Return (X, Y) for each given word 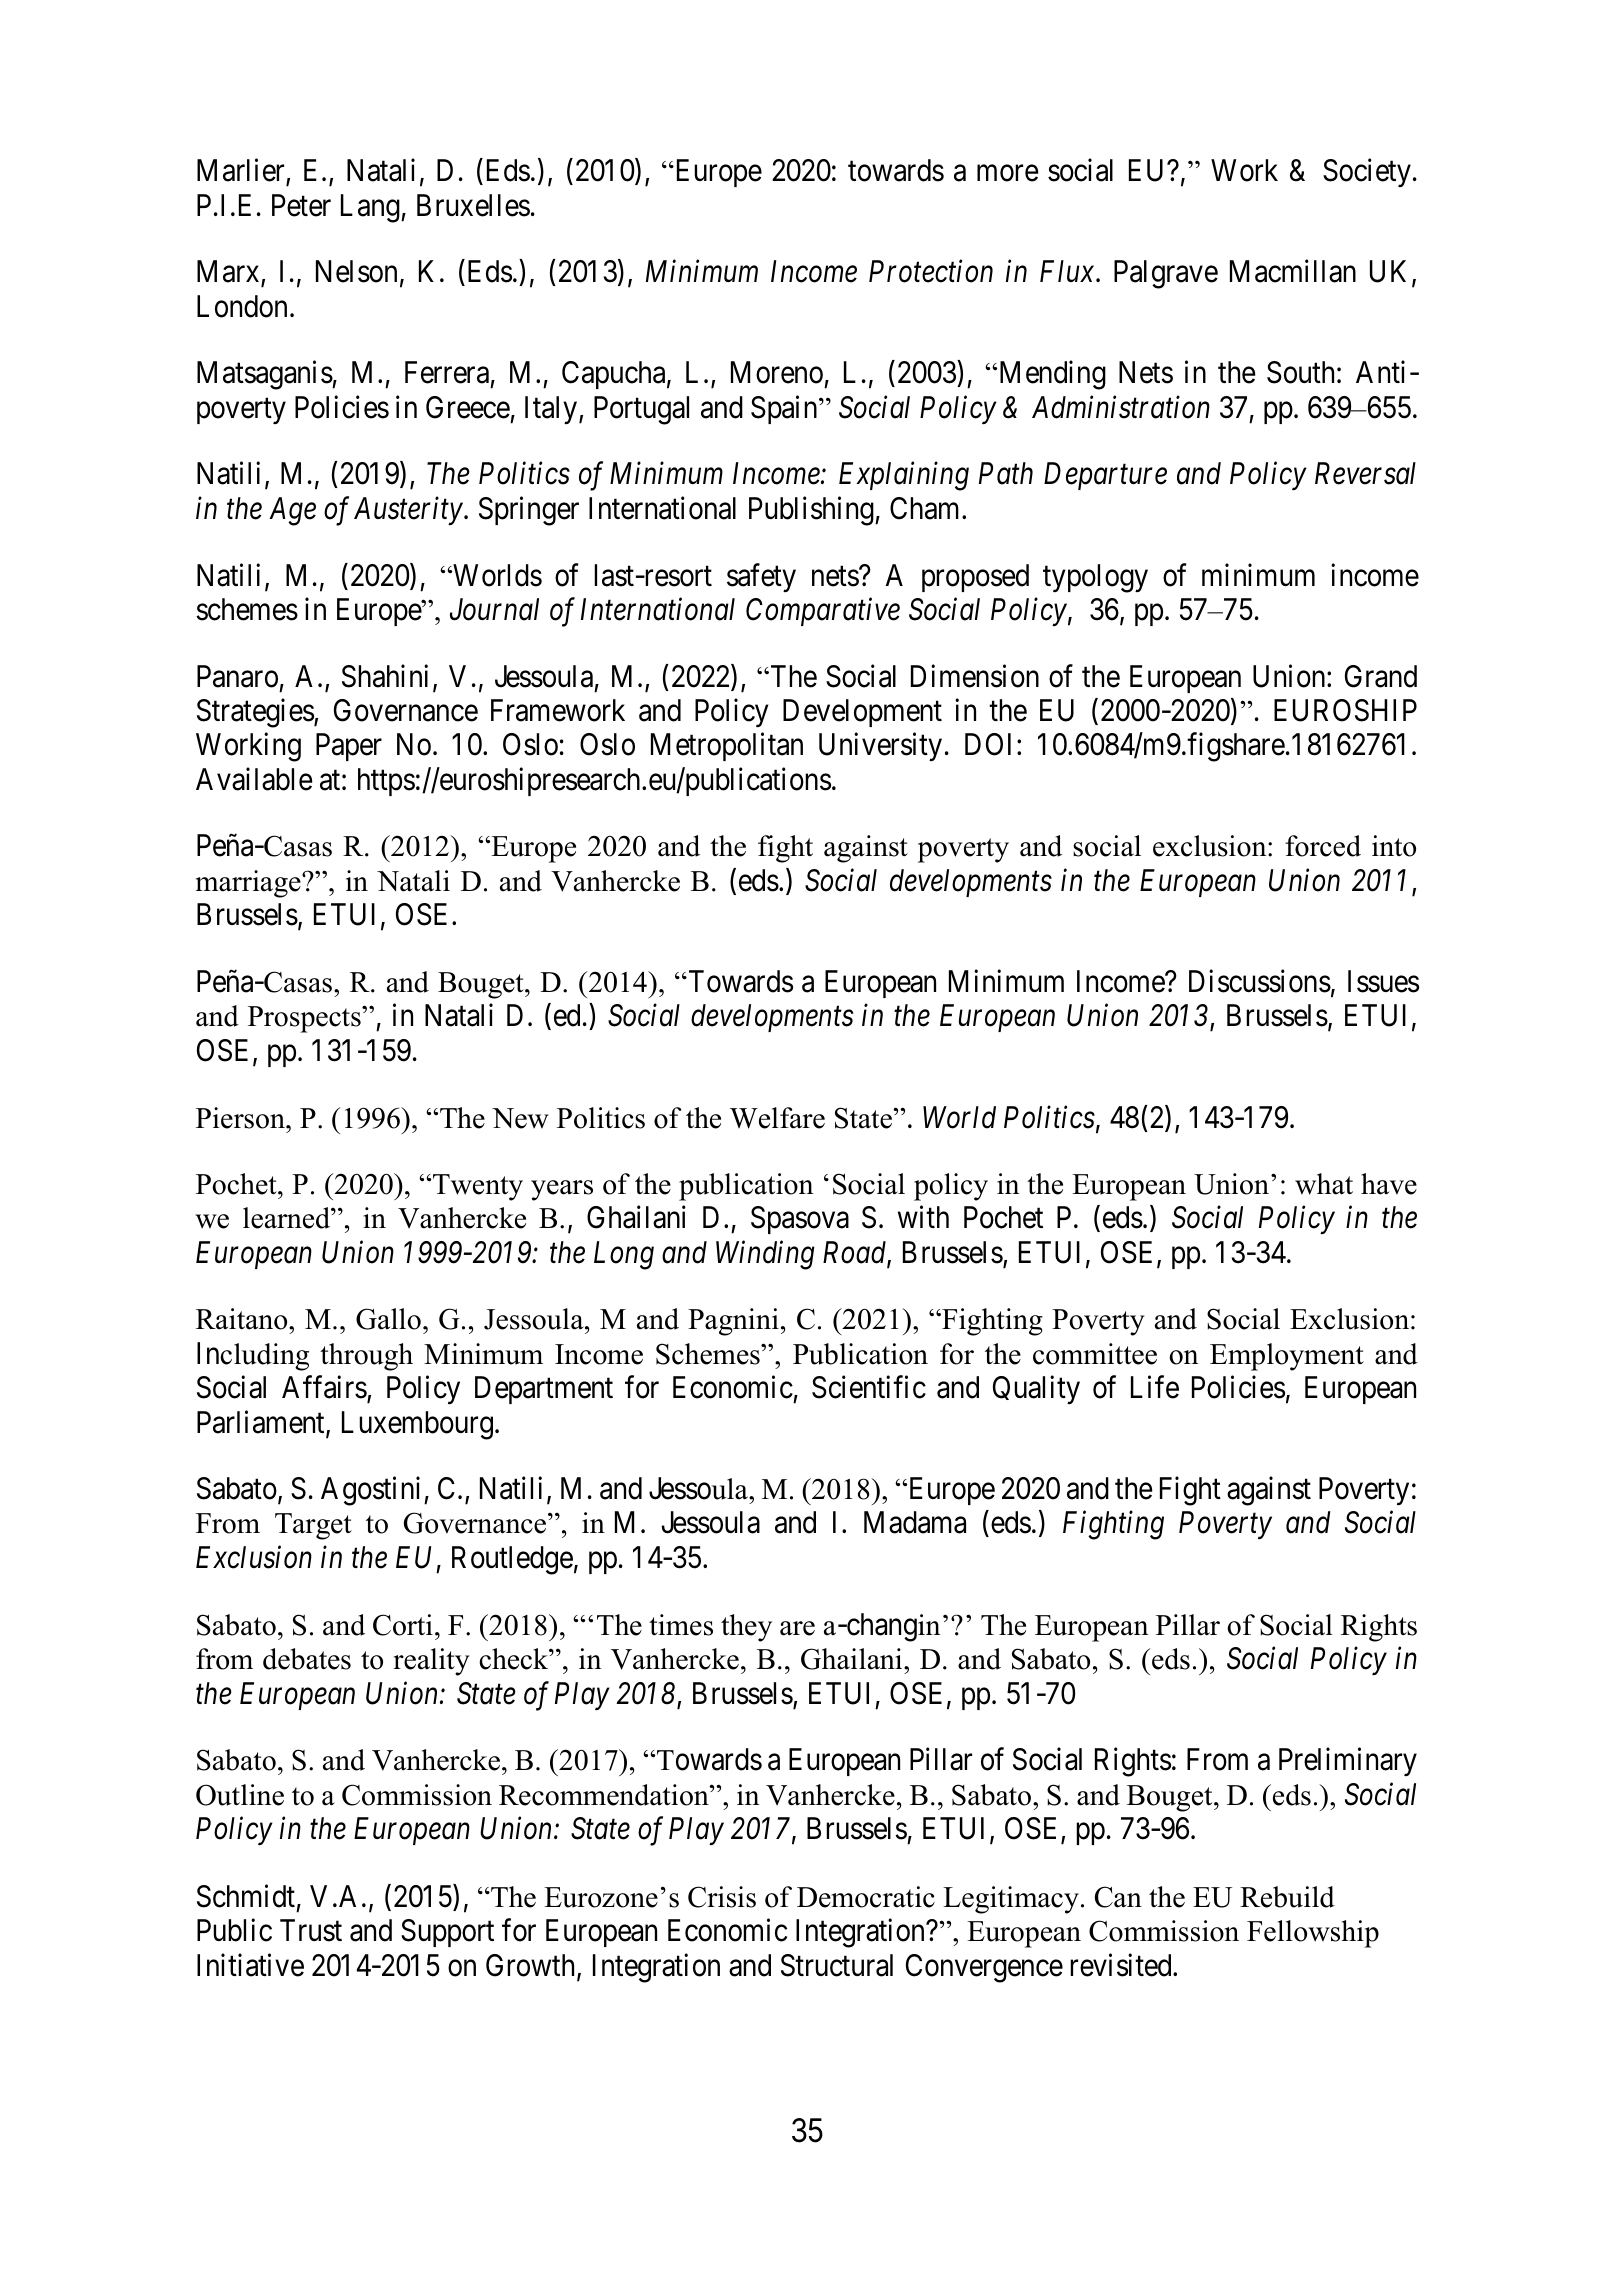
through (366, 1357)
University (880, 747)
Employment (1287, 1357)
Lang (371, 208)
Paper (349, 747)
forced (1323, 846)
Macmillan (1293, 271)
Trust (311, 1931)
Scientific (869, 1387)
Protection (931, 271)
